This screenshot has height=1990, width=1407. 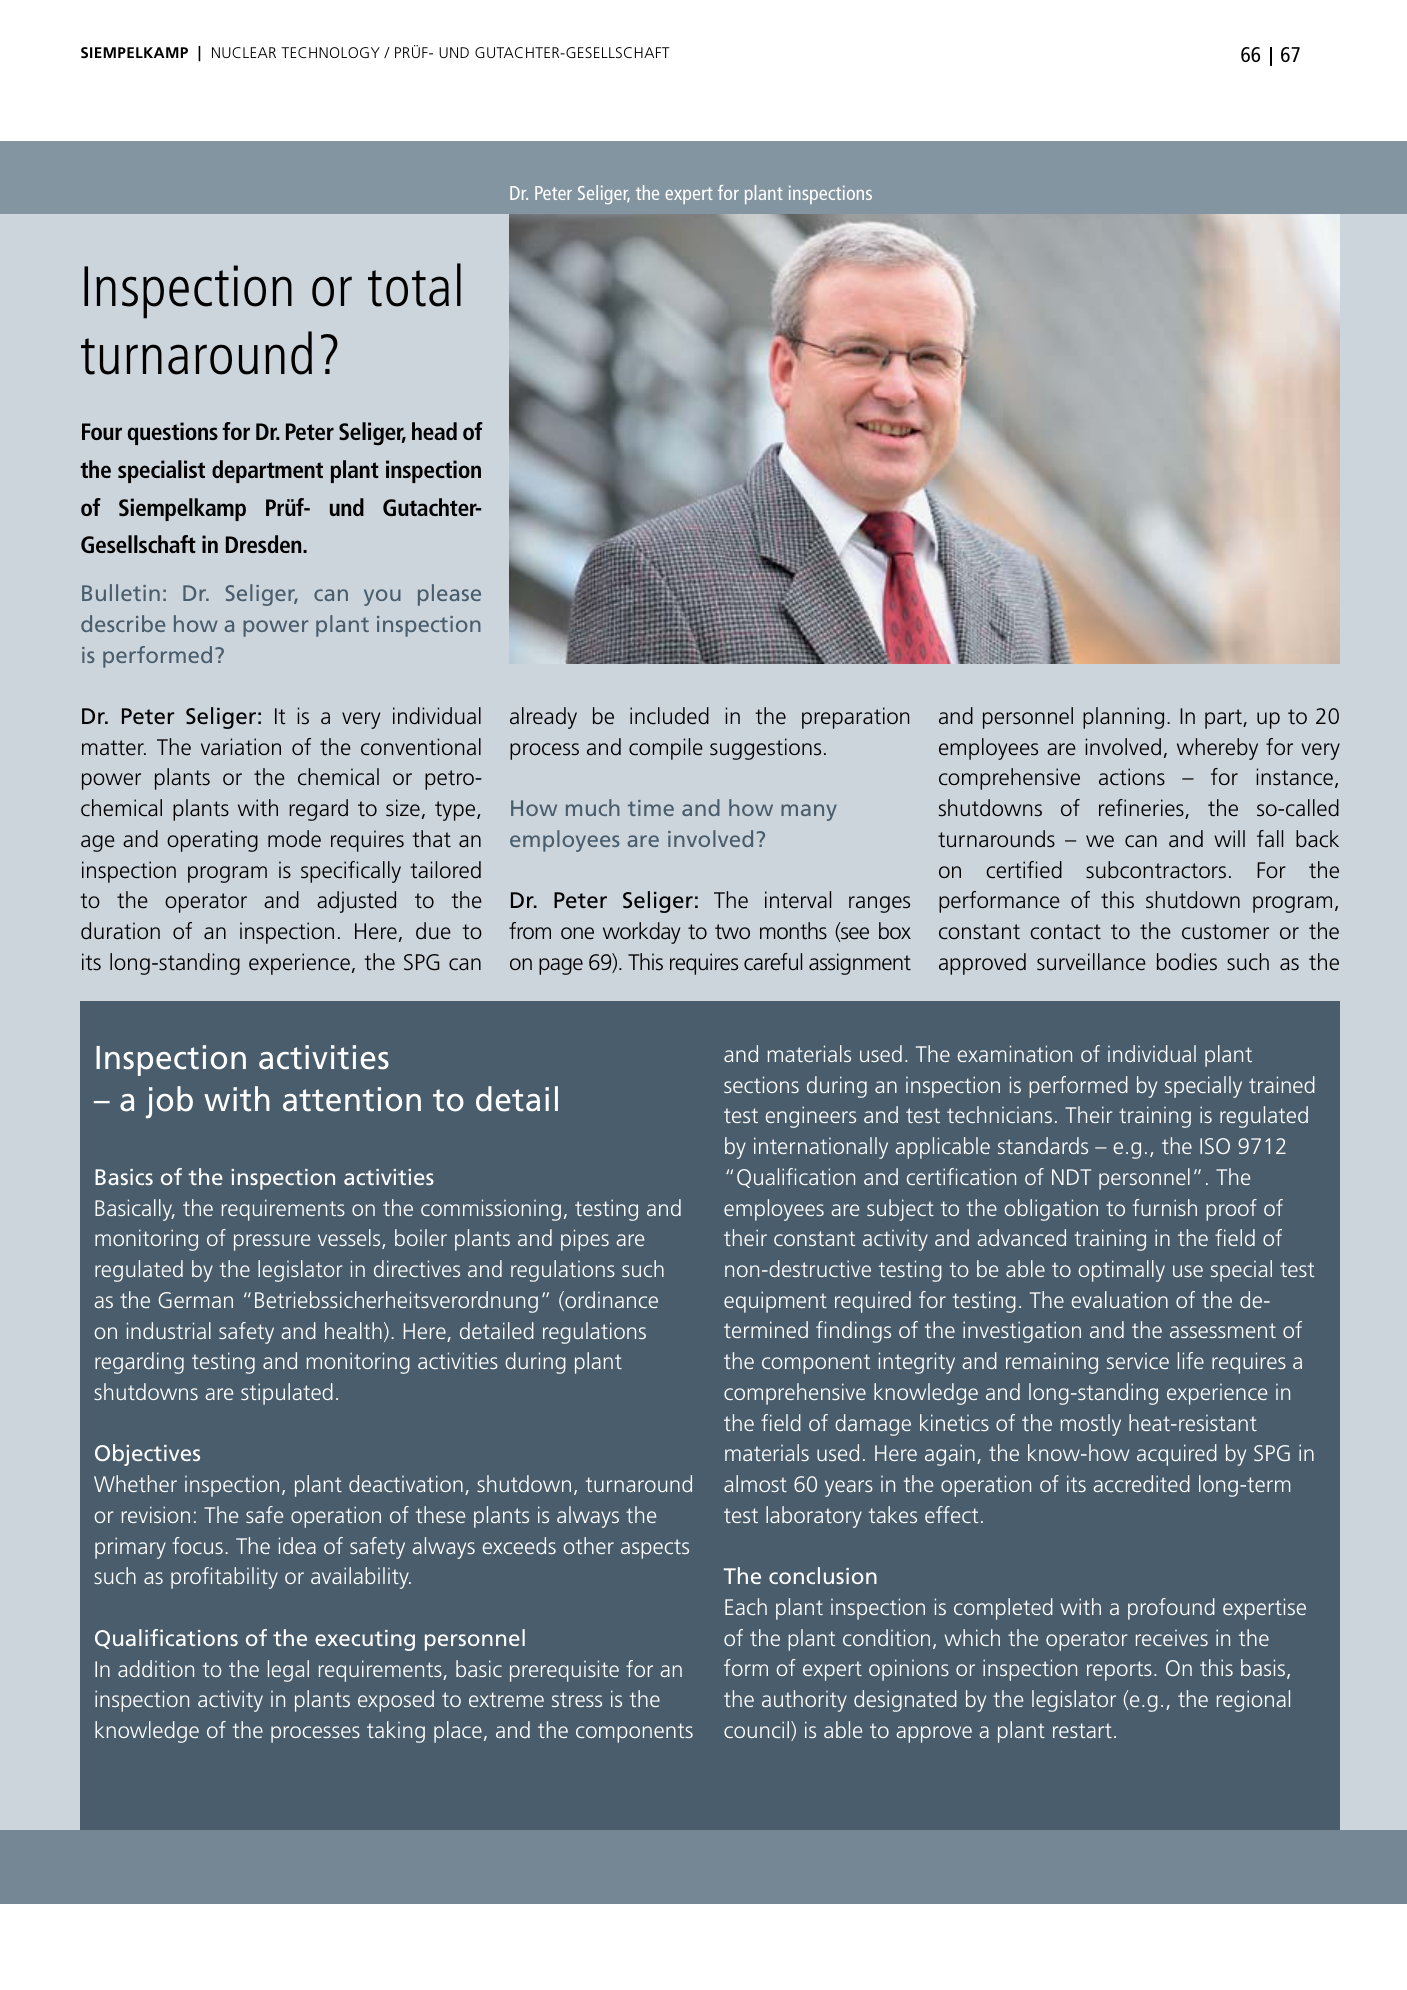 I want to click on Technology, so click(x=330, y=52).
